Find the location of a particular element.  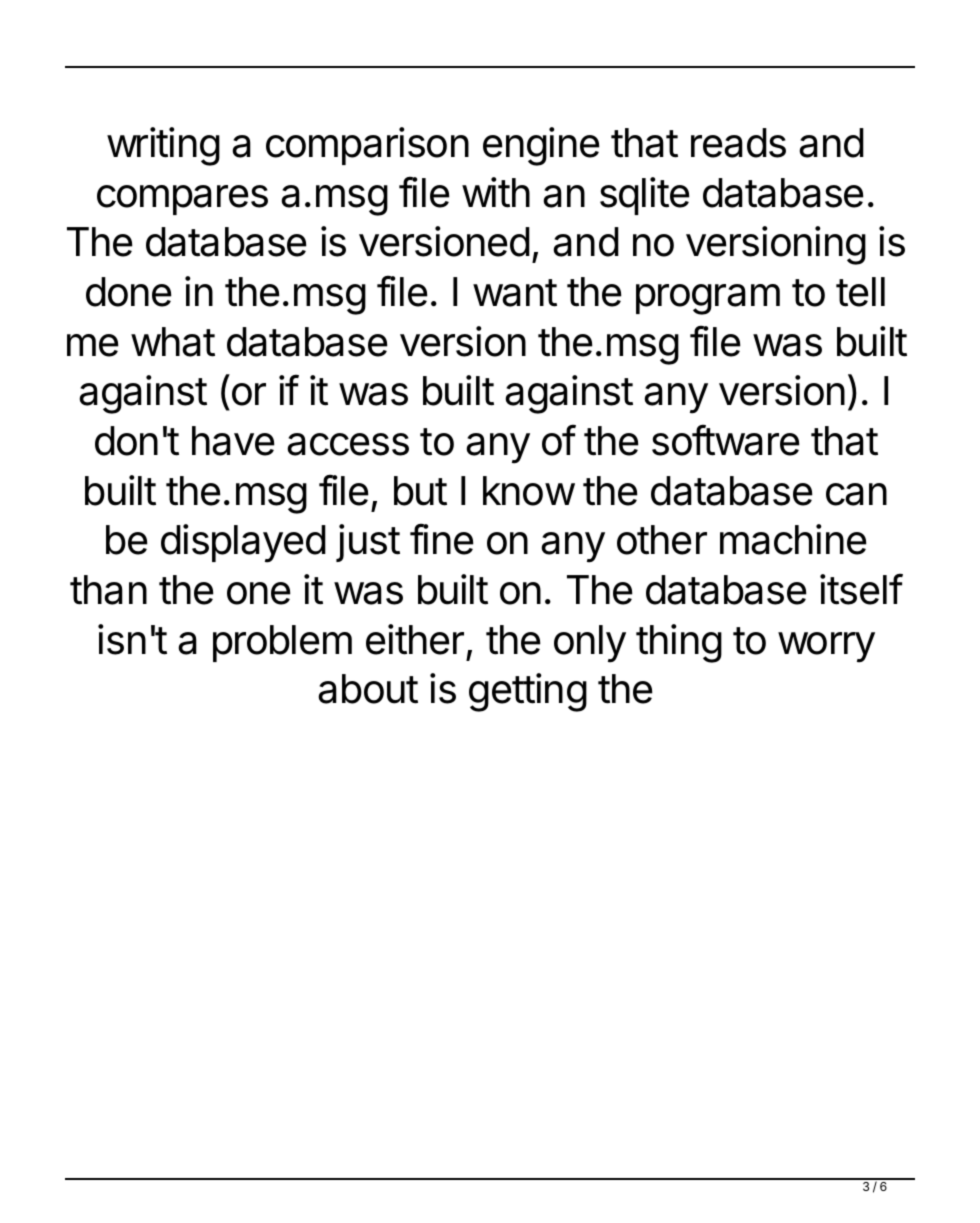

done is located at coordinates (129, 292).
